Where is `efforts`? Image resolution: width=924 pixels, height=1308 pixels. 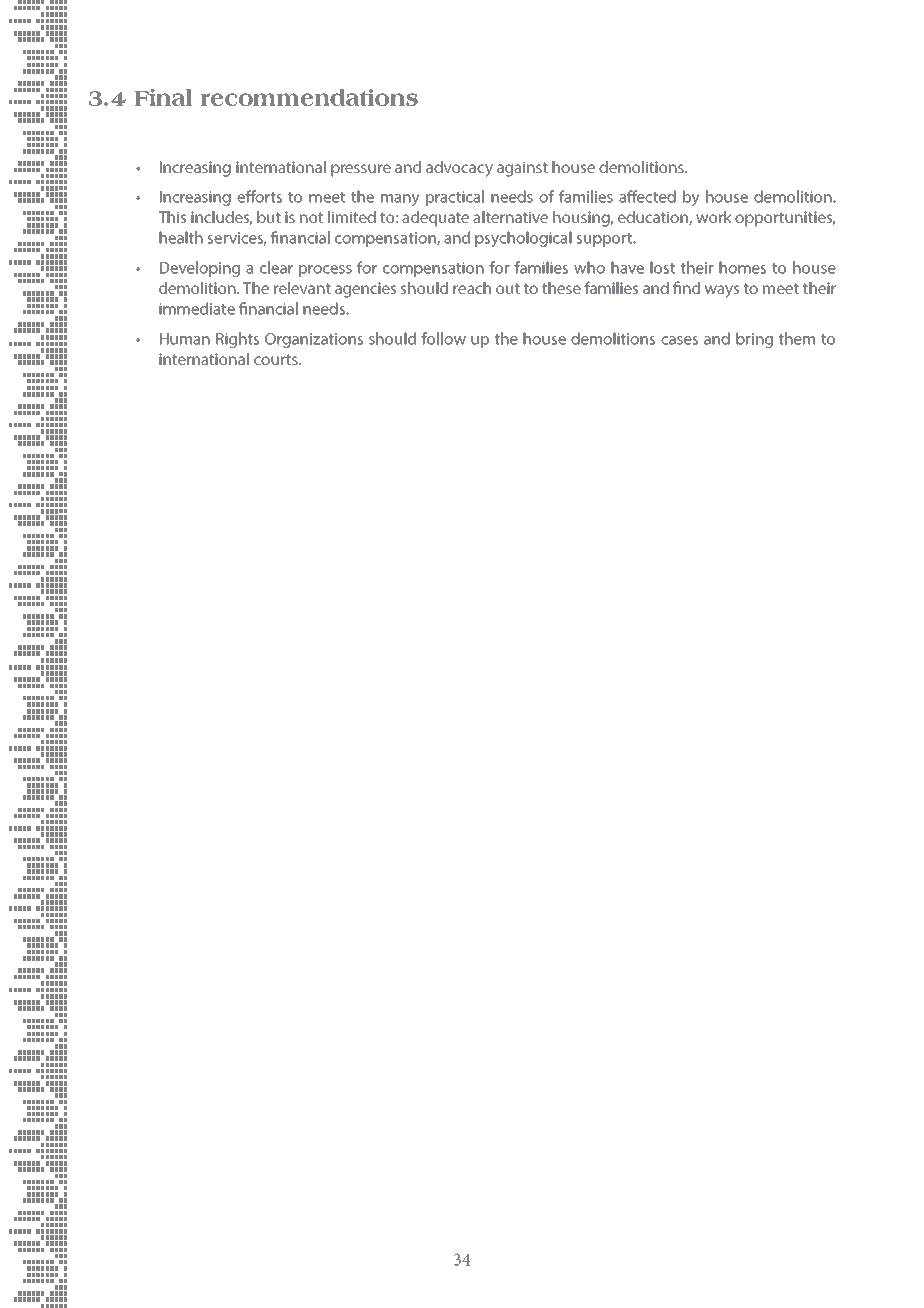 efforts is located at coordinates (259, 196).
